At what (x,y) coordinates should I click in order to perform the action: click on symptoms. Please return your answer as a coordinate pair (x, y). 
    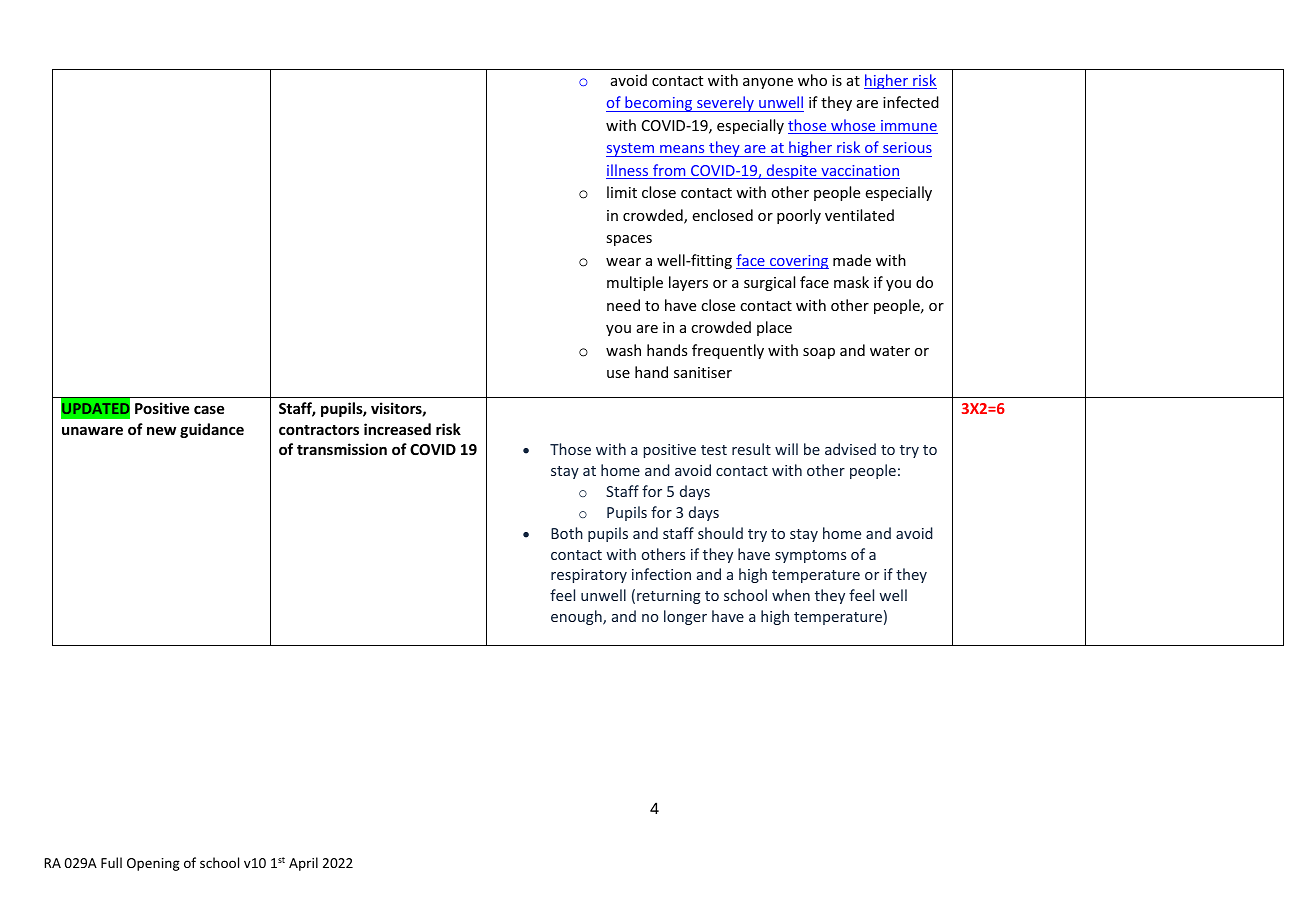
    Looking at the image, I should click on (810, 556).
